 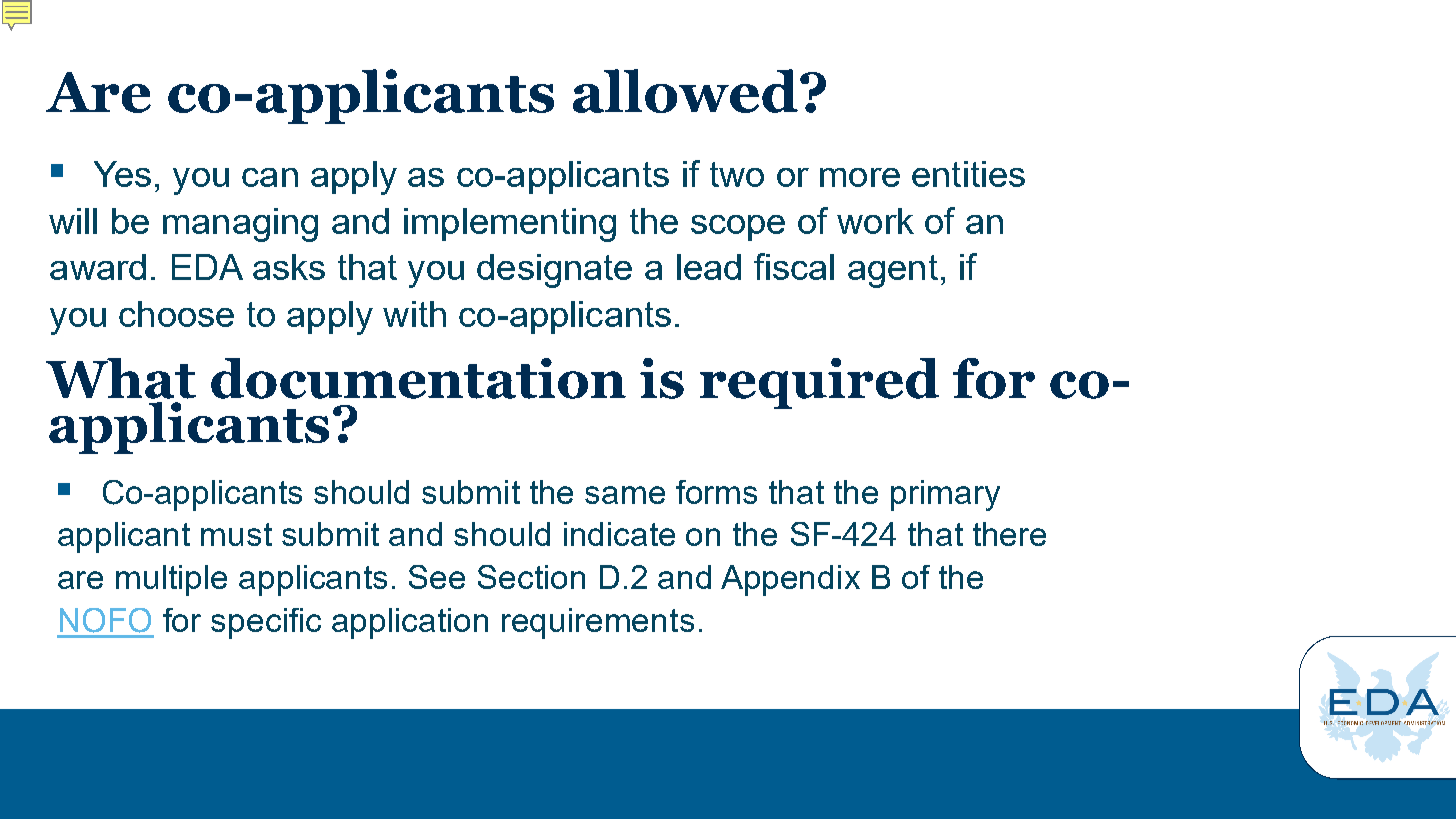 I want to click on documentation, so click(x=418, y=378).
